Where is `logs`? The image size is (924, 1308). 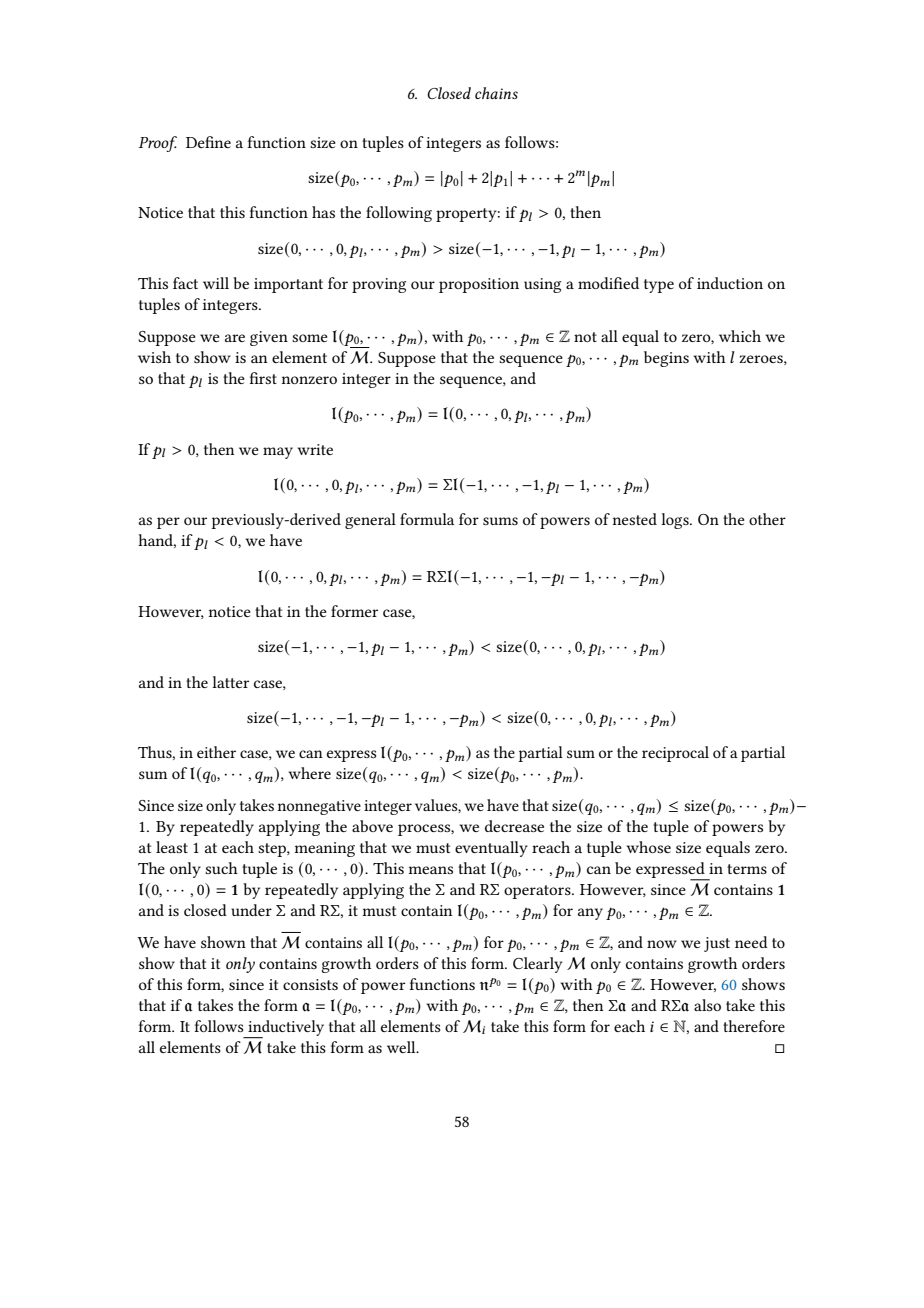 logs is located at coordinates (676, 521).
